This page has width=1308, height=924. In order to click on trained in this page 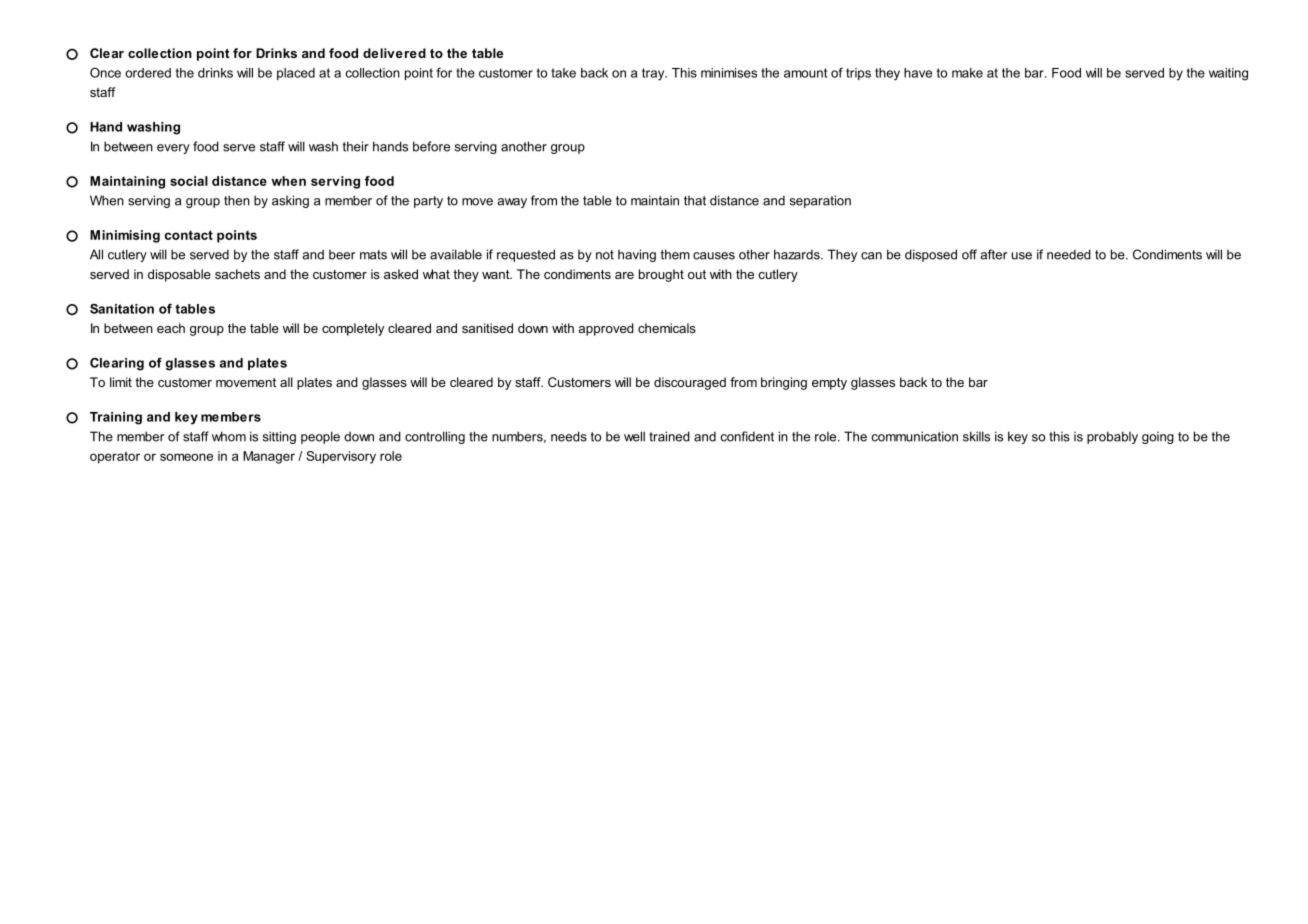, I will do `click(669, 436)`.
